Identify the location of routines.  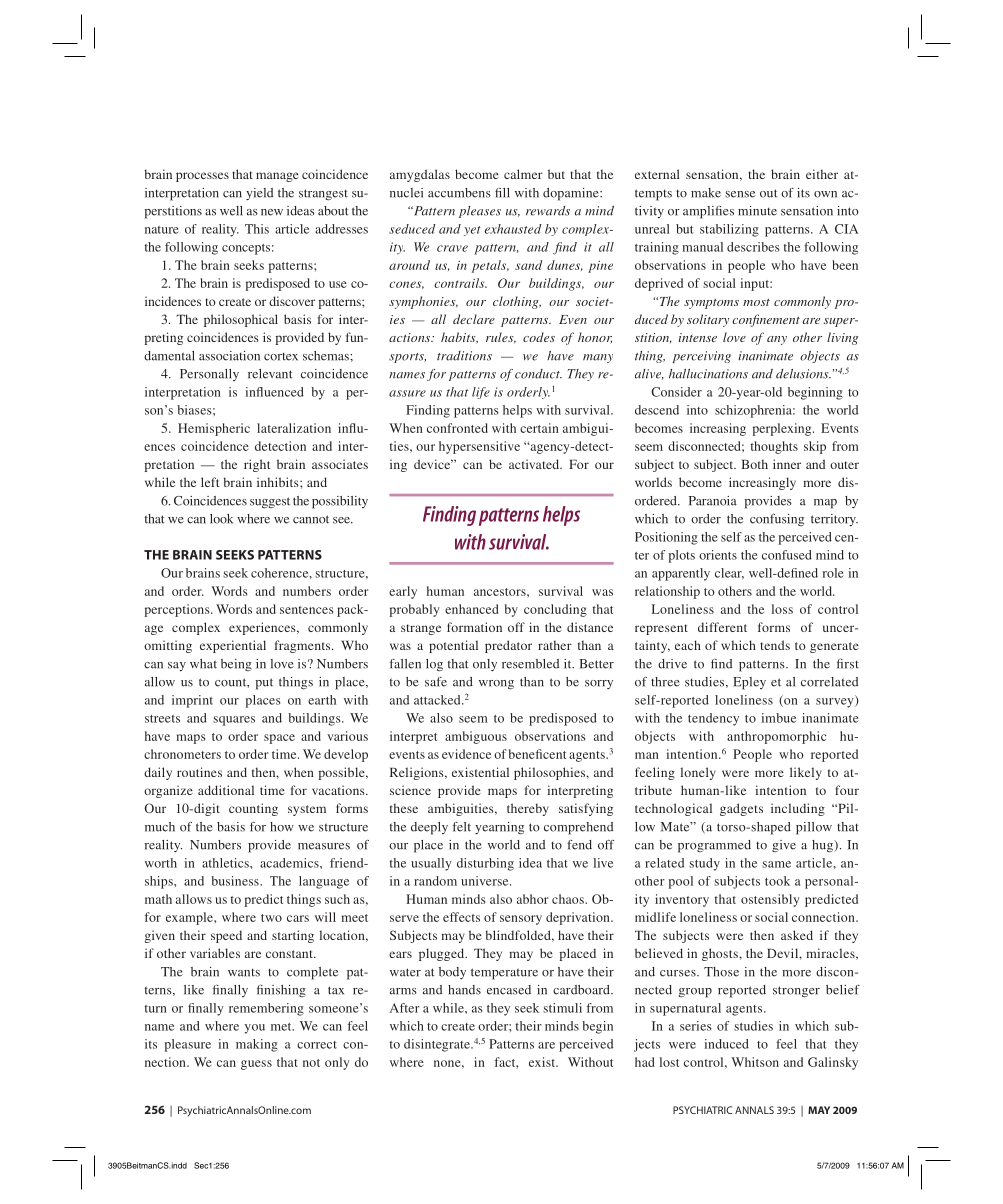
(199, 772).
